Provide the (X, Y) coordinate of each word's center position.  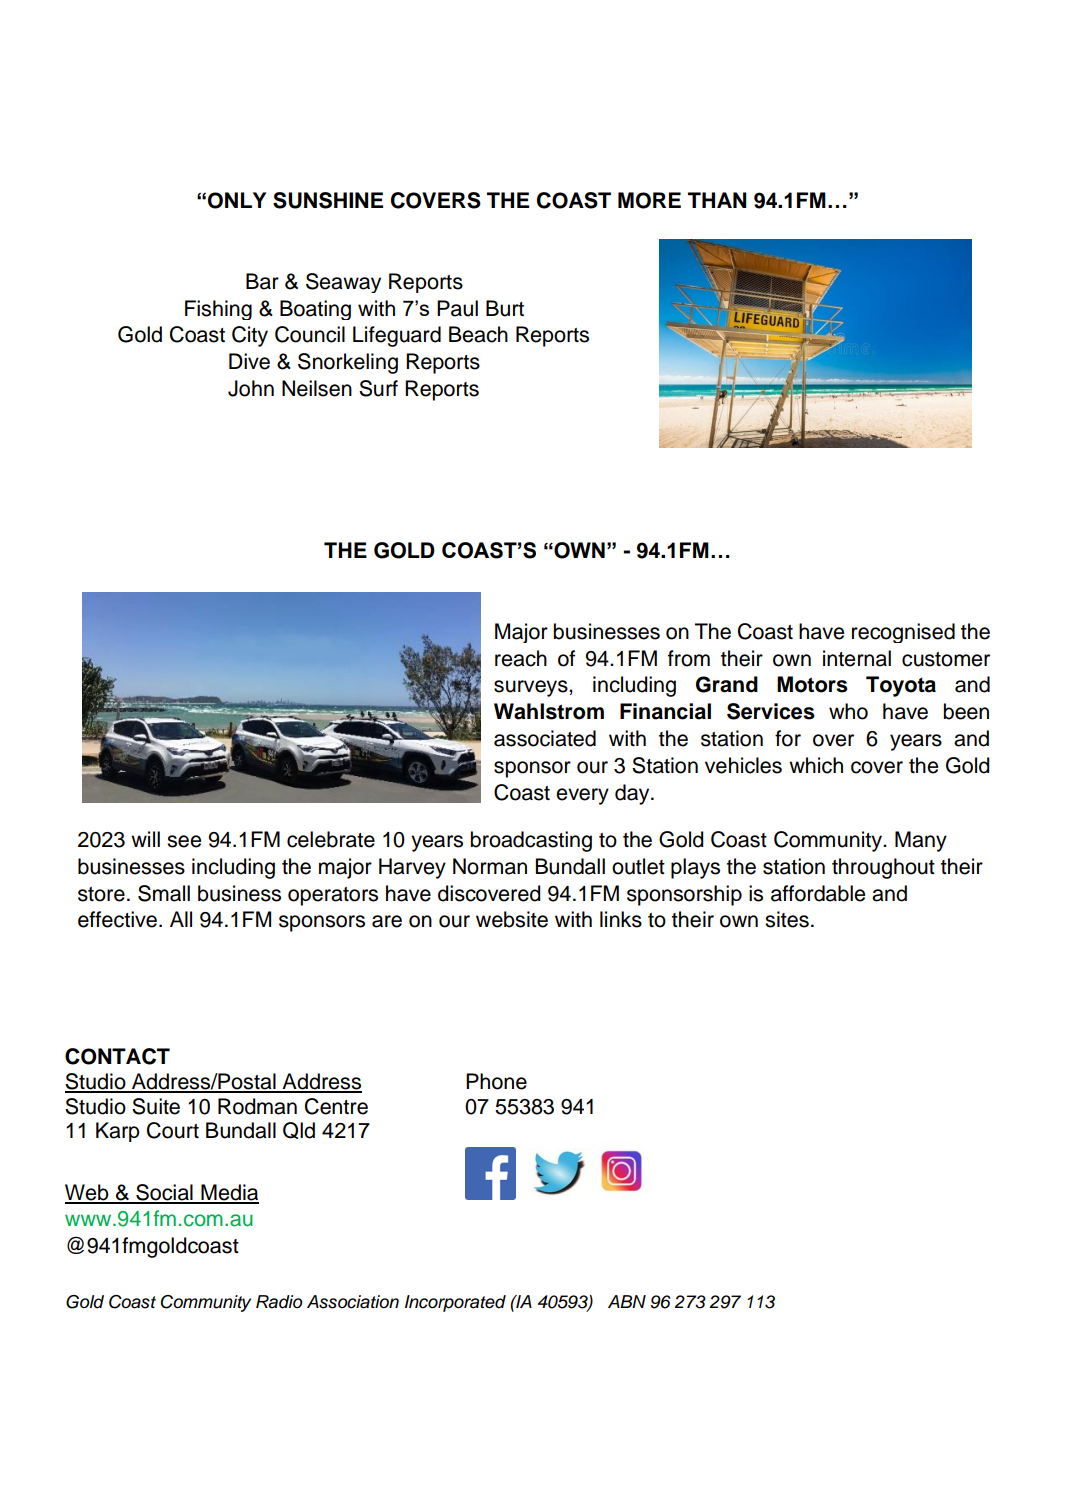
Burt (505, 308)
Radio (279, 1302)
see (184, 841)
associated (545, 738)
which (816, 765)
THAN (717, 200)
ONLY (237, 200)
